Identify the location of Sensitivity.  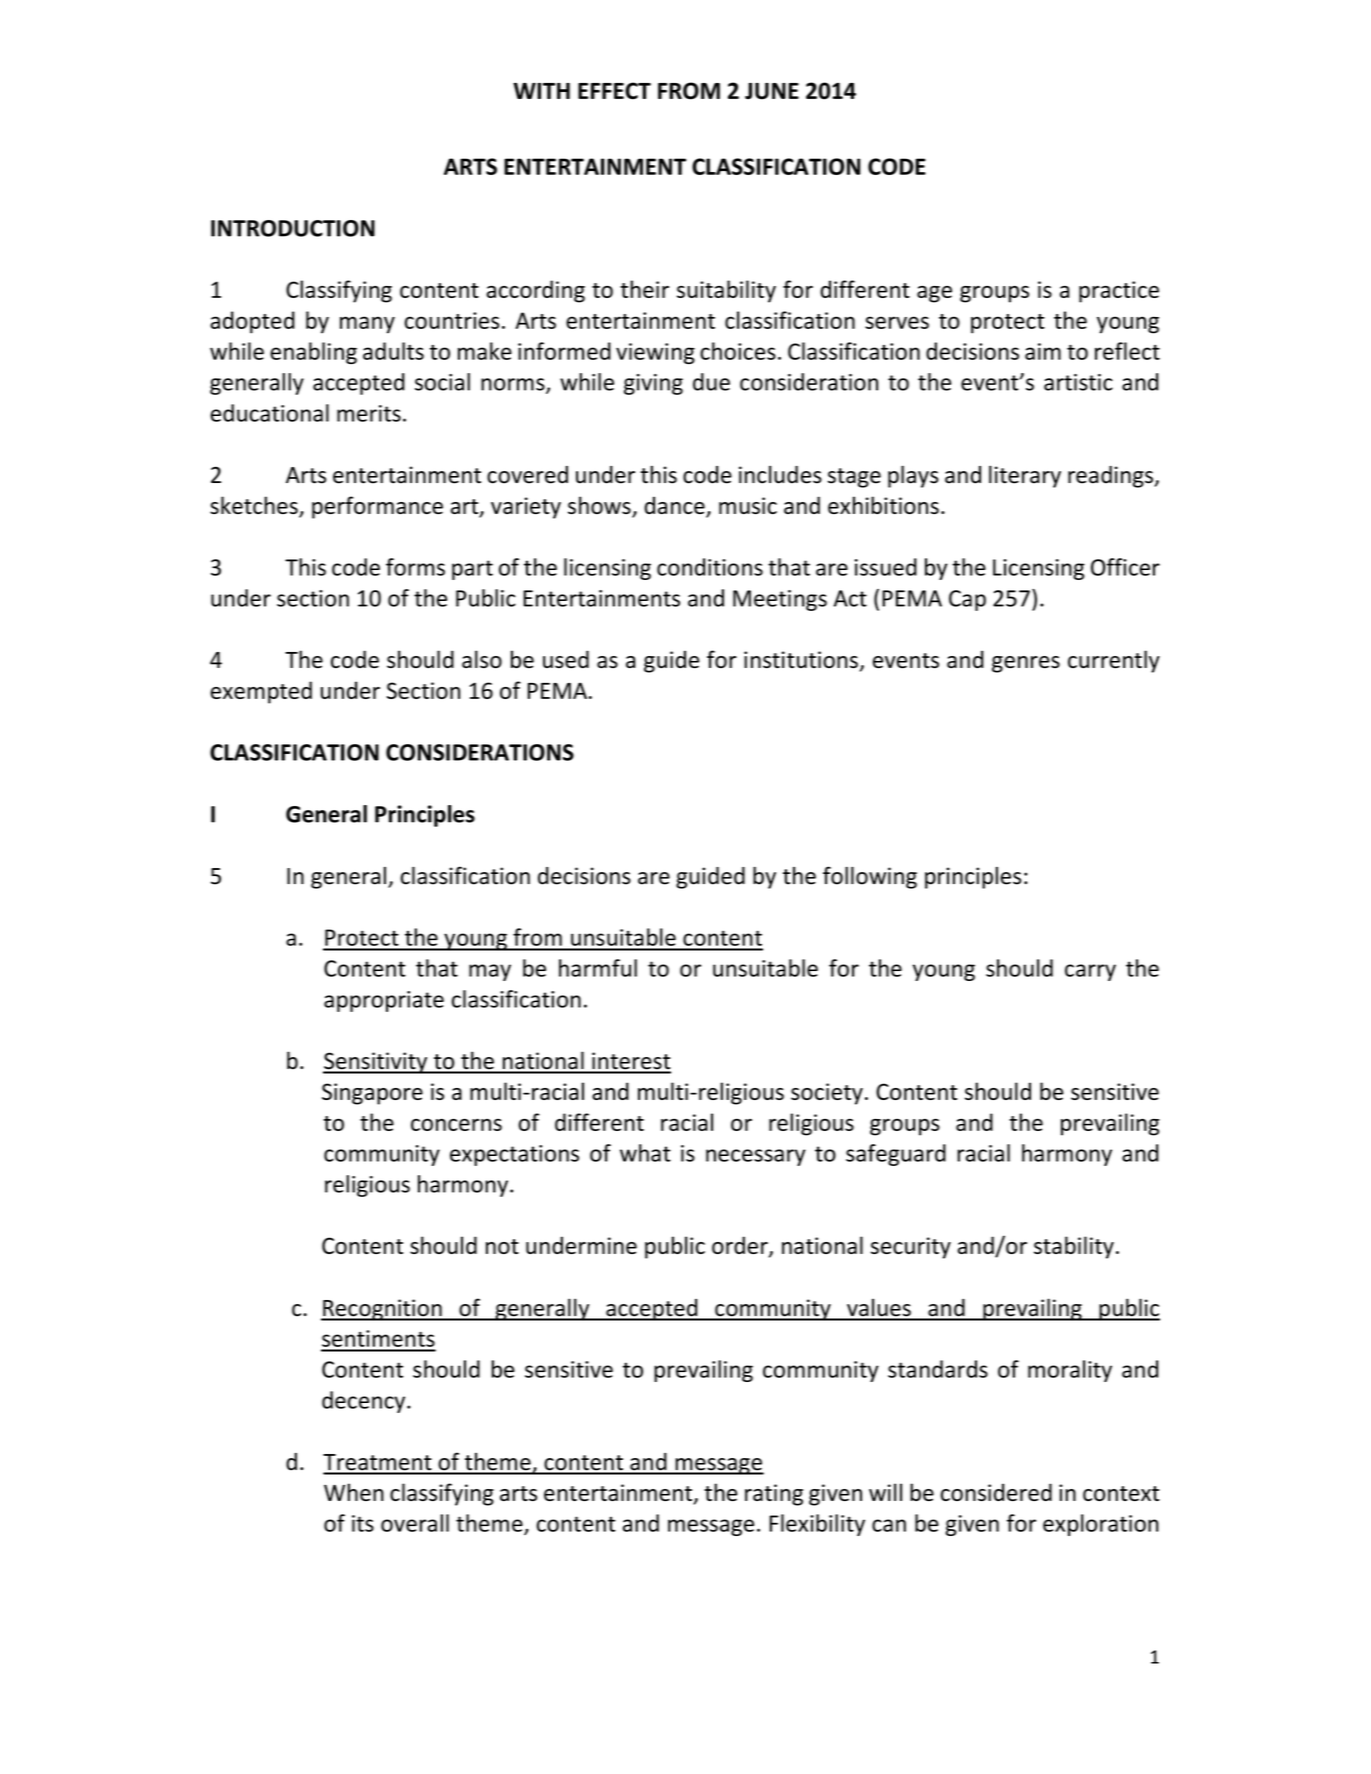
(376, 1063).
